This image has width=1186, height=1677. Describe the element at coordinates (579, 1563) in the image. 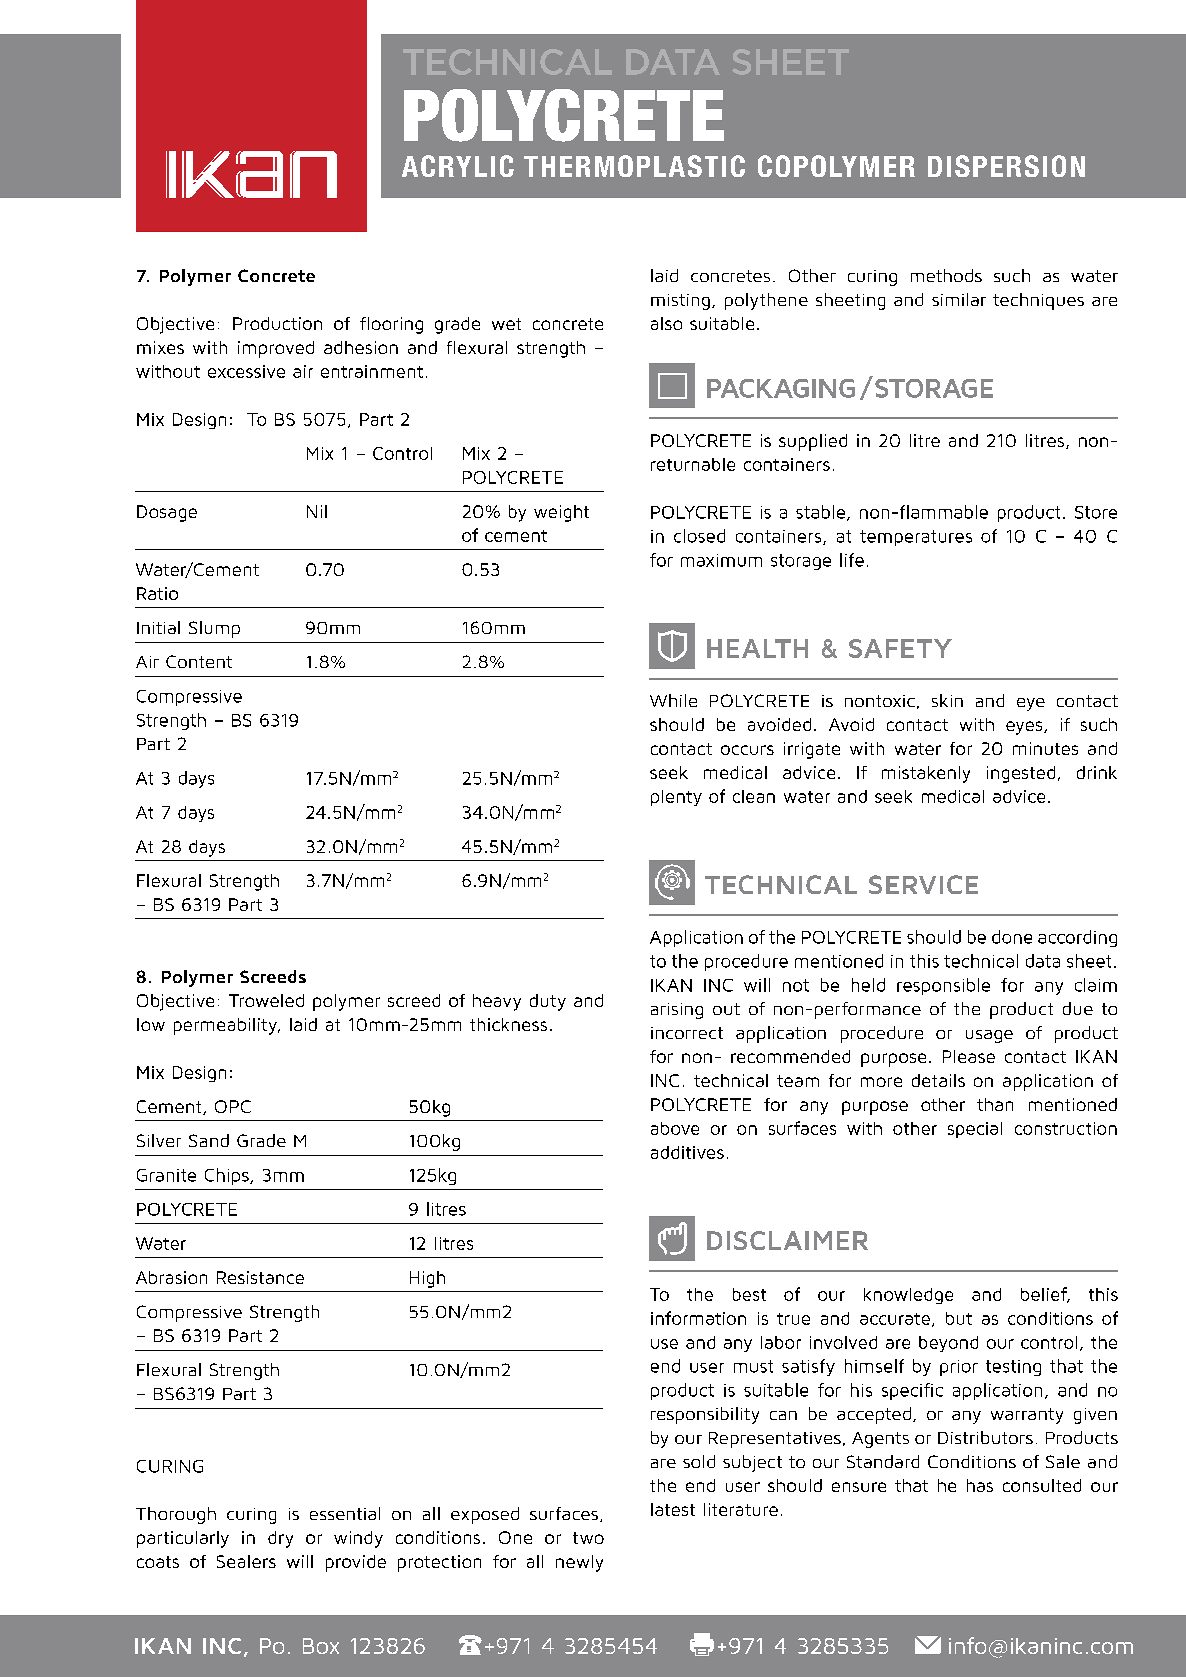

I see `newly` at that location.
